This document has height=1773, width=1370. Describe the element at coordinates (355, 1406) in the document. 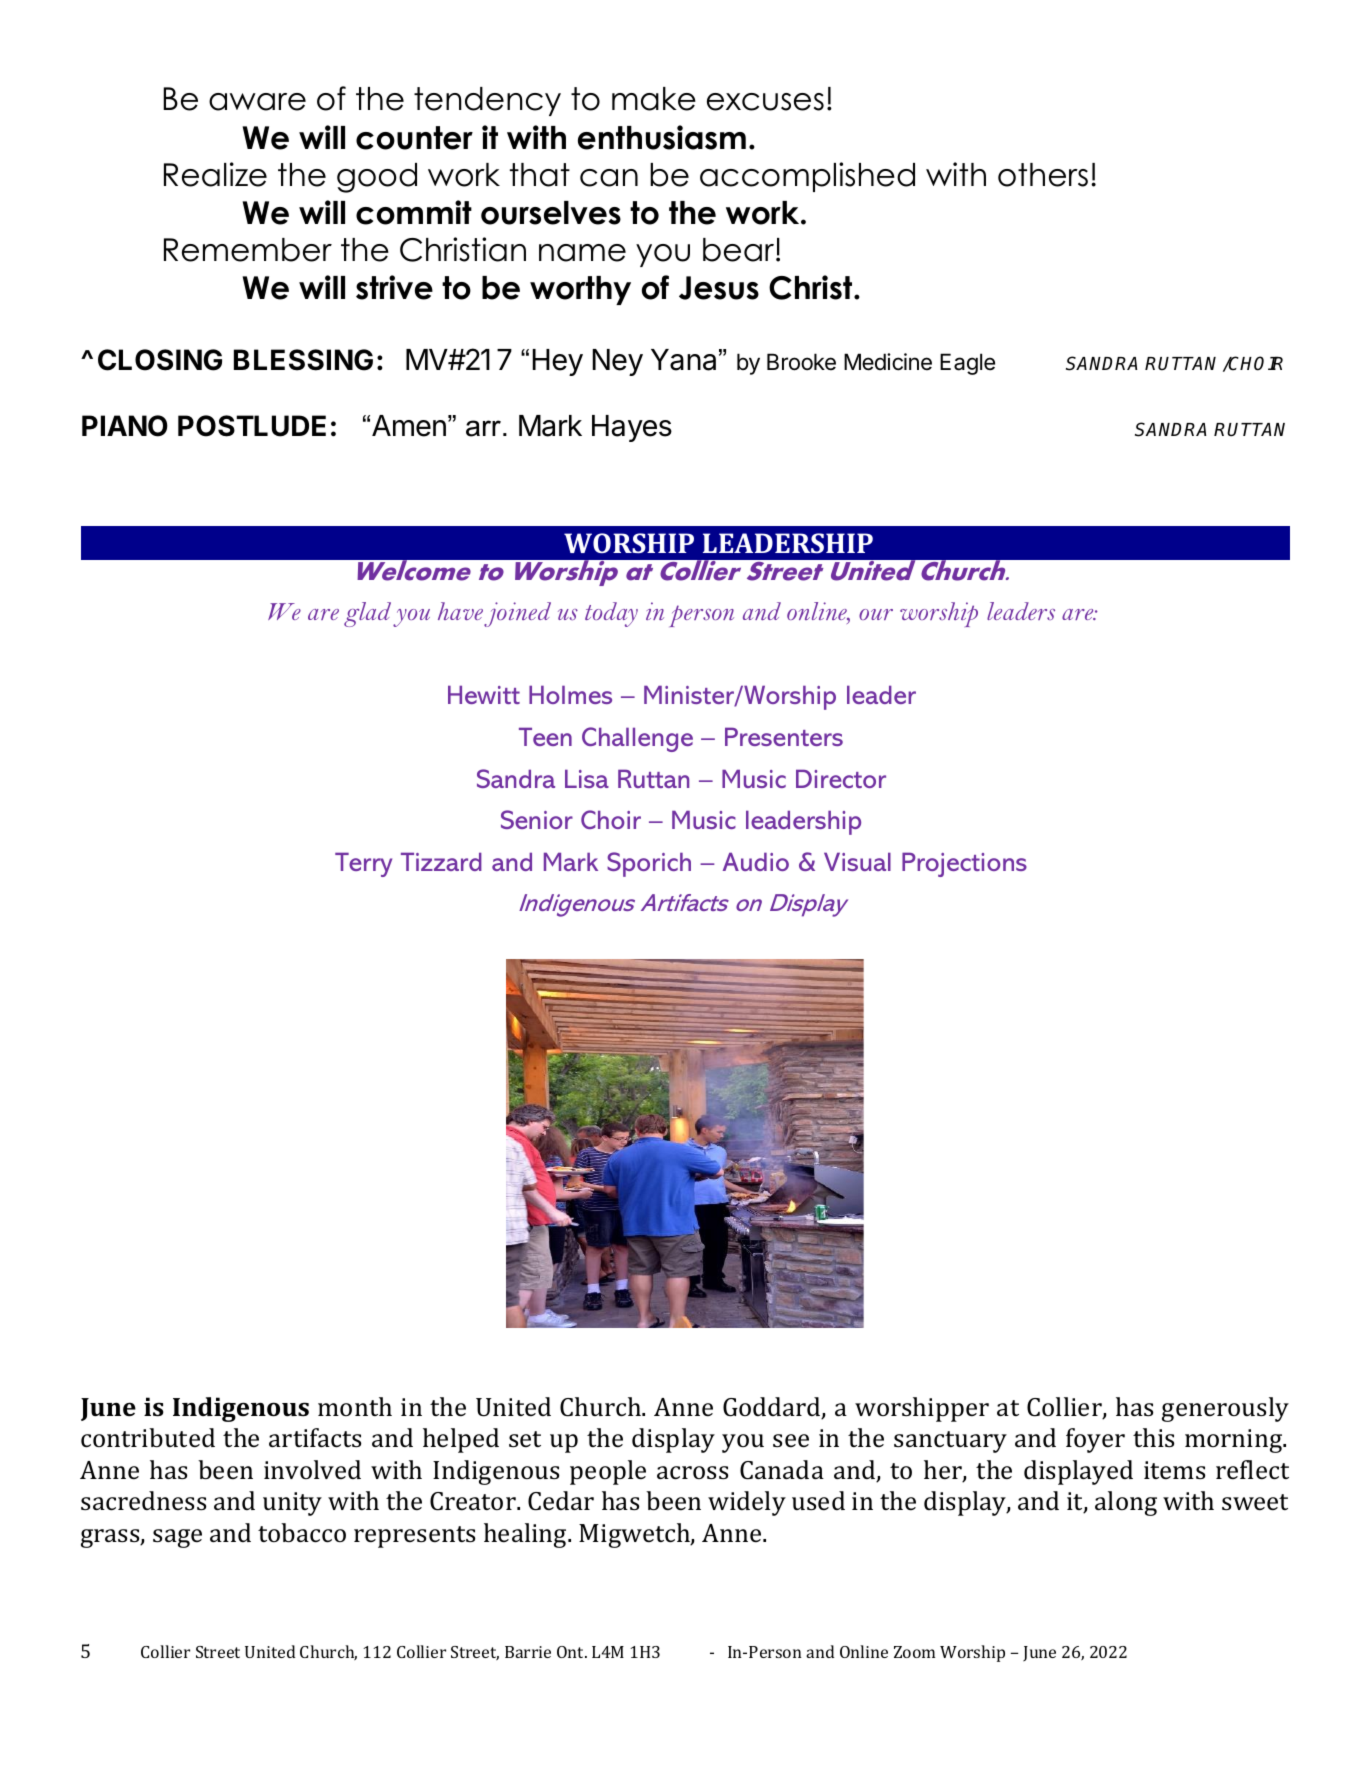

I see `month` at that location.
